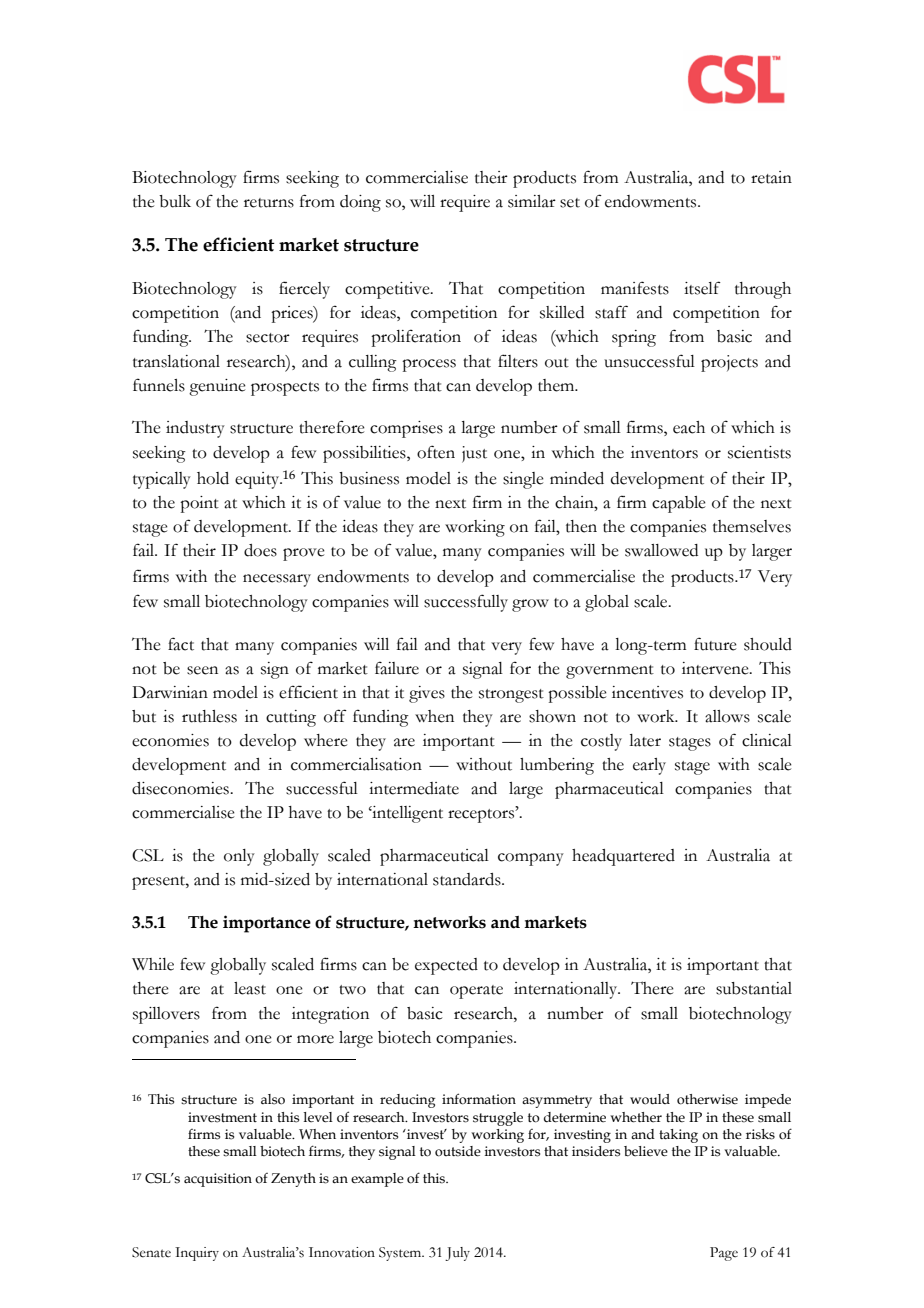  I want to click on standards, so click(468, 879).
